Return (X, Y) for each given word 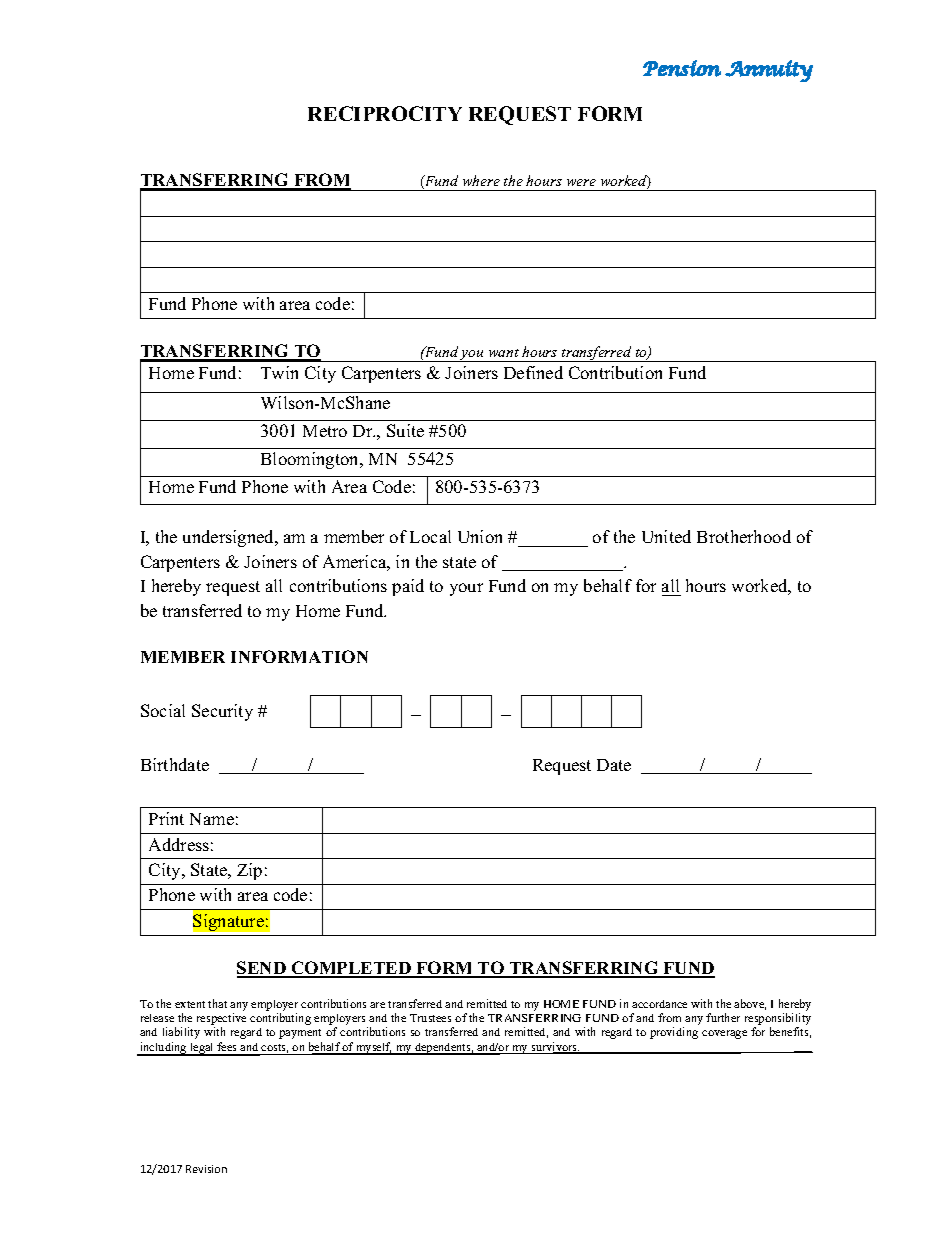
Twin (279, 372)
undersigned (230, 538)
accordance (659, 1004)
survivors (555, 1048)
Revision (206, 1169)
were (581, 182)
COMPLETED (351, 969)
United (666, 536)
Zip (249, 871)
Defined (533, 372)
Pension (682, 68)
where (481, 180)
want (504, 353)
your (466, 589)
